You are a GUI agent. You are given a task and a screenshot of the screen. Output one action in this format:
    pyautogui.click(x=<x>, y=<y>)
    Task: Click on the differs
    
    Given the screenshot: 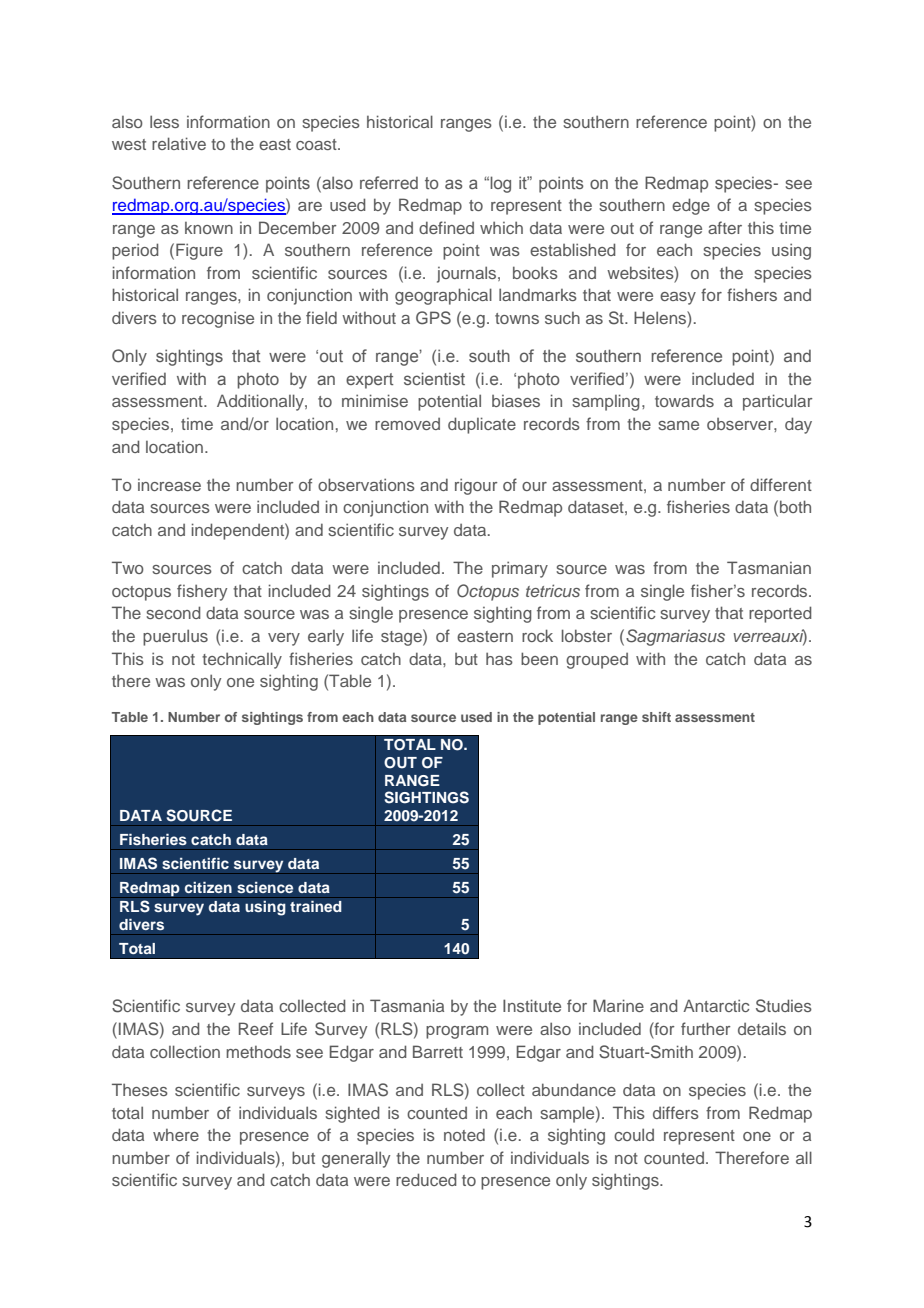 What is the action you would take?
    pyautogui.click(x=676, y=1112)
